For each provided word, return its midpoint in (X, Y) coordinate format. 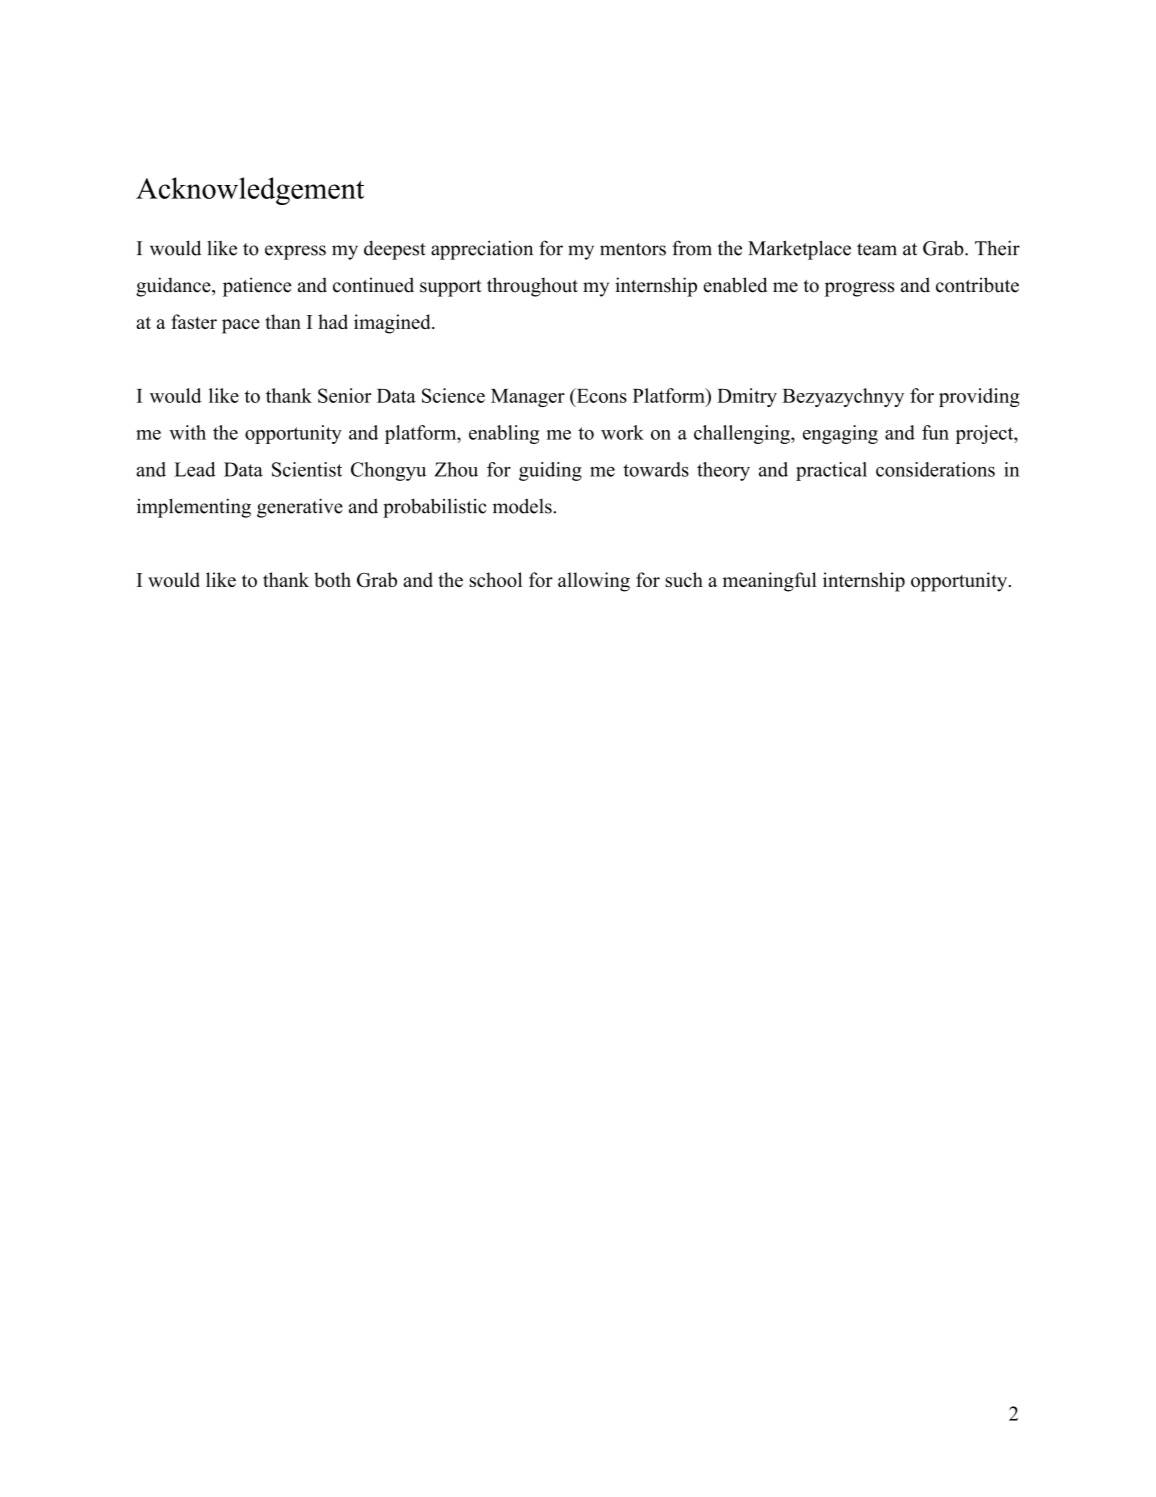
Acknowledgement (250, 191)
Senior (344, 395)
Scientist (307, 469)
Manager (528, 398)
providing (979, 397)
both (332, 579)
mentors (633, 249)
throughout (532, 287)
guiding (550, 471)
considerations (935, 469)
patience (257, 287)
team (877, 249)
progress (860, 289)
